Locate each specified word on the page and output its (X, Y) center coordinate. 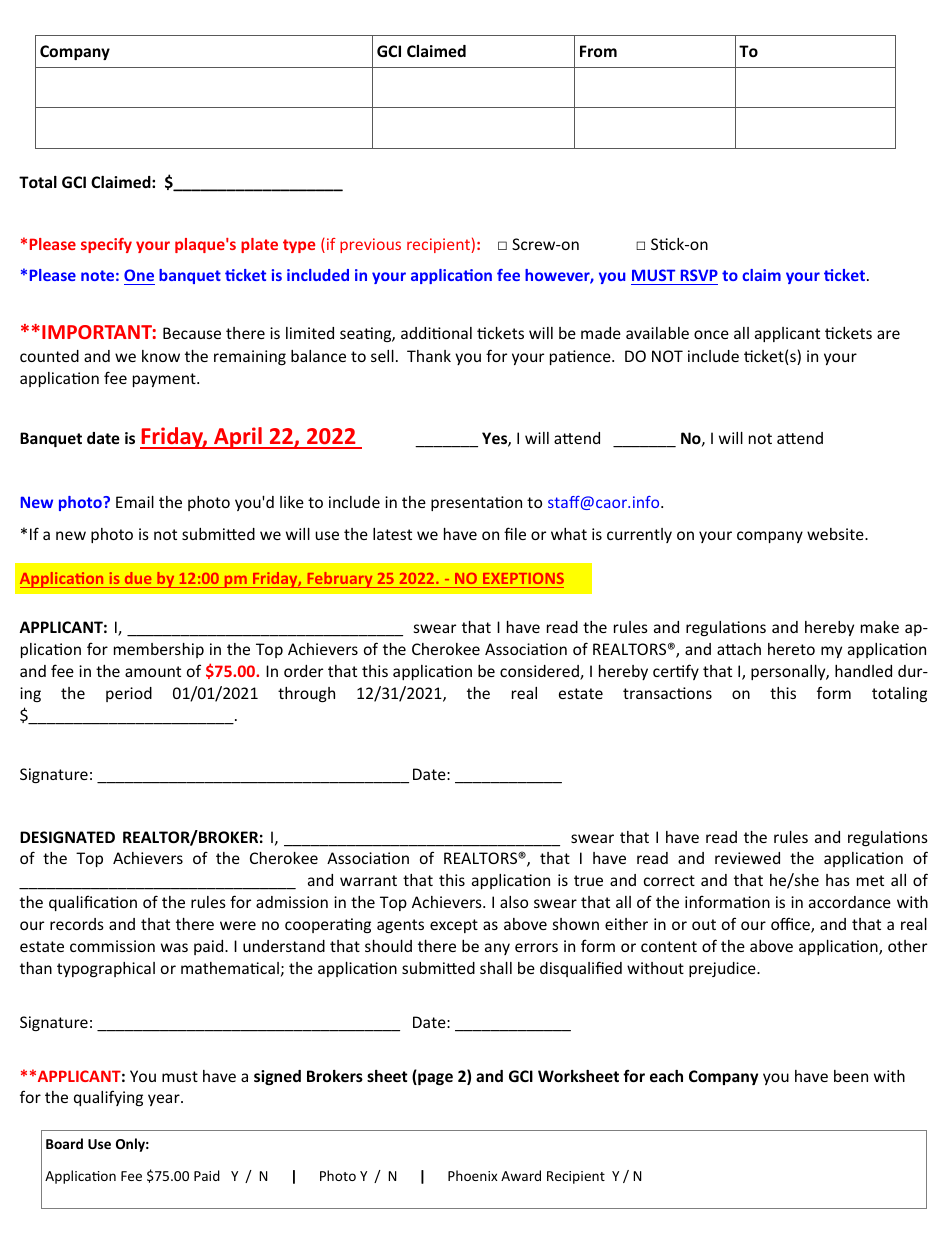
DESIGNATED (67, 837)
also (514, 902)
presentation (476, 503)
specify (106, 245)
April (238, 438)
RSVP (699, 275)
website (836, 534)
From (598, 51)
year (165, 1100)
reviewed (747, 858)
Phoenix (473, 1175)
